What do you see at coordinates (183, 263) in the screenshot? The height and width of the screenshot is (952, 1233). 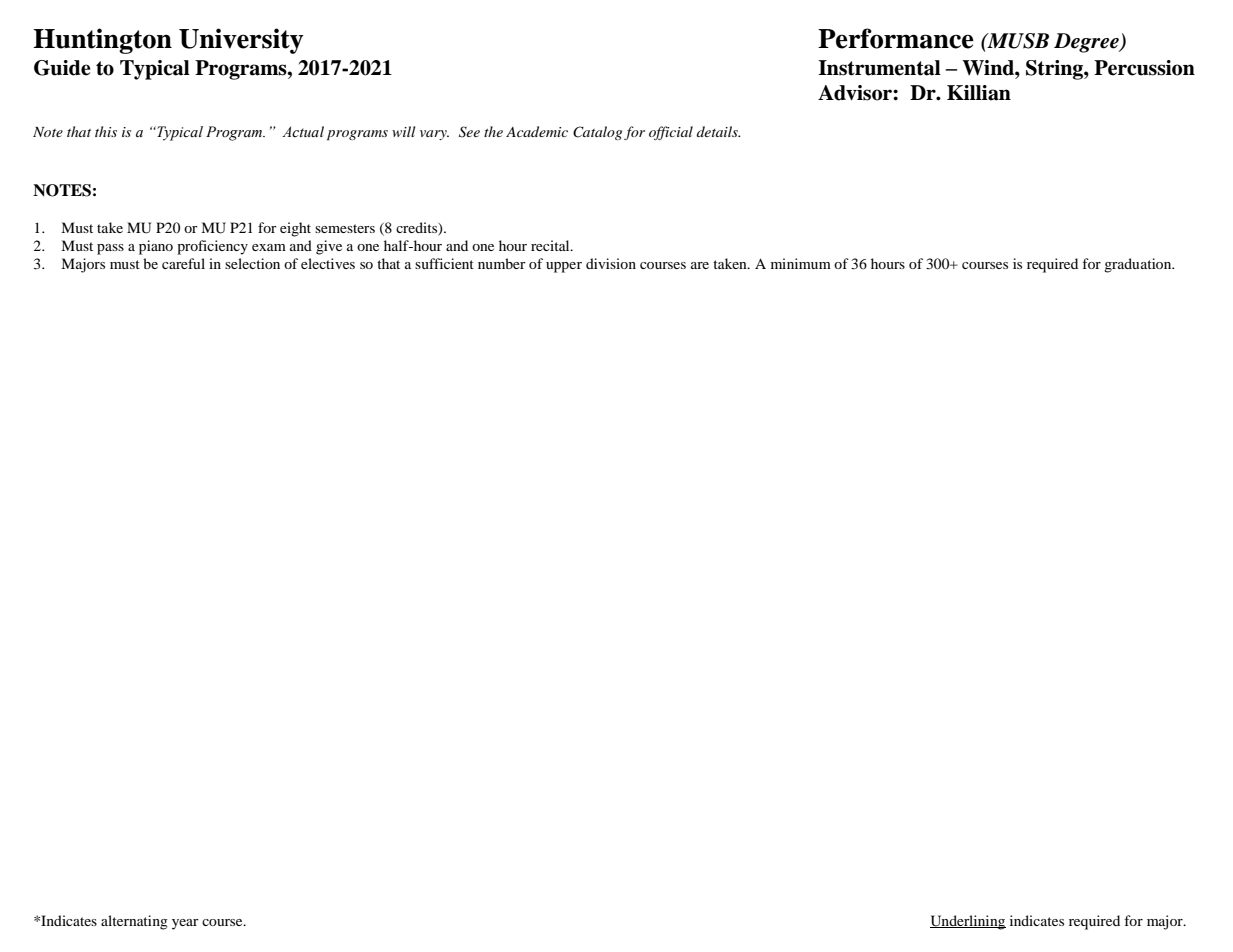 I see `careful` at bounding box center [183, 263].
